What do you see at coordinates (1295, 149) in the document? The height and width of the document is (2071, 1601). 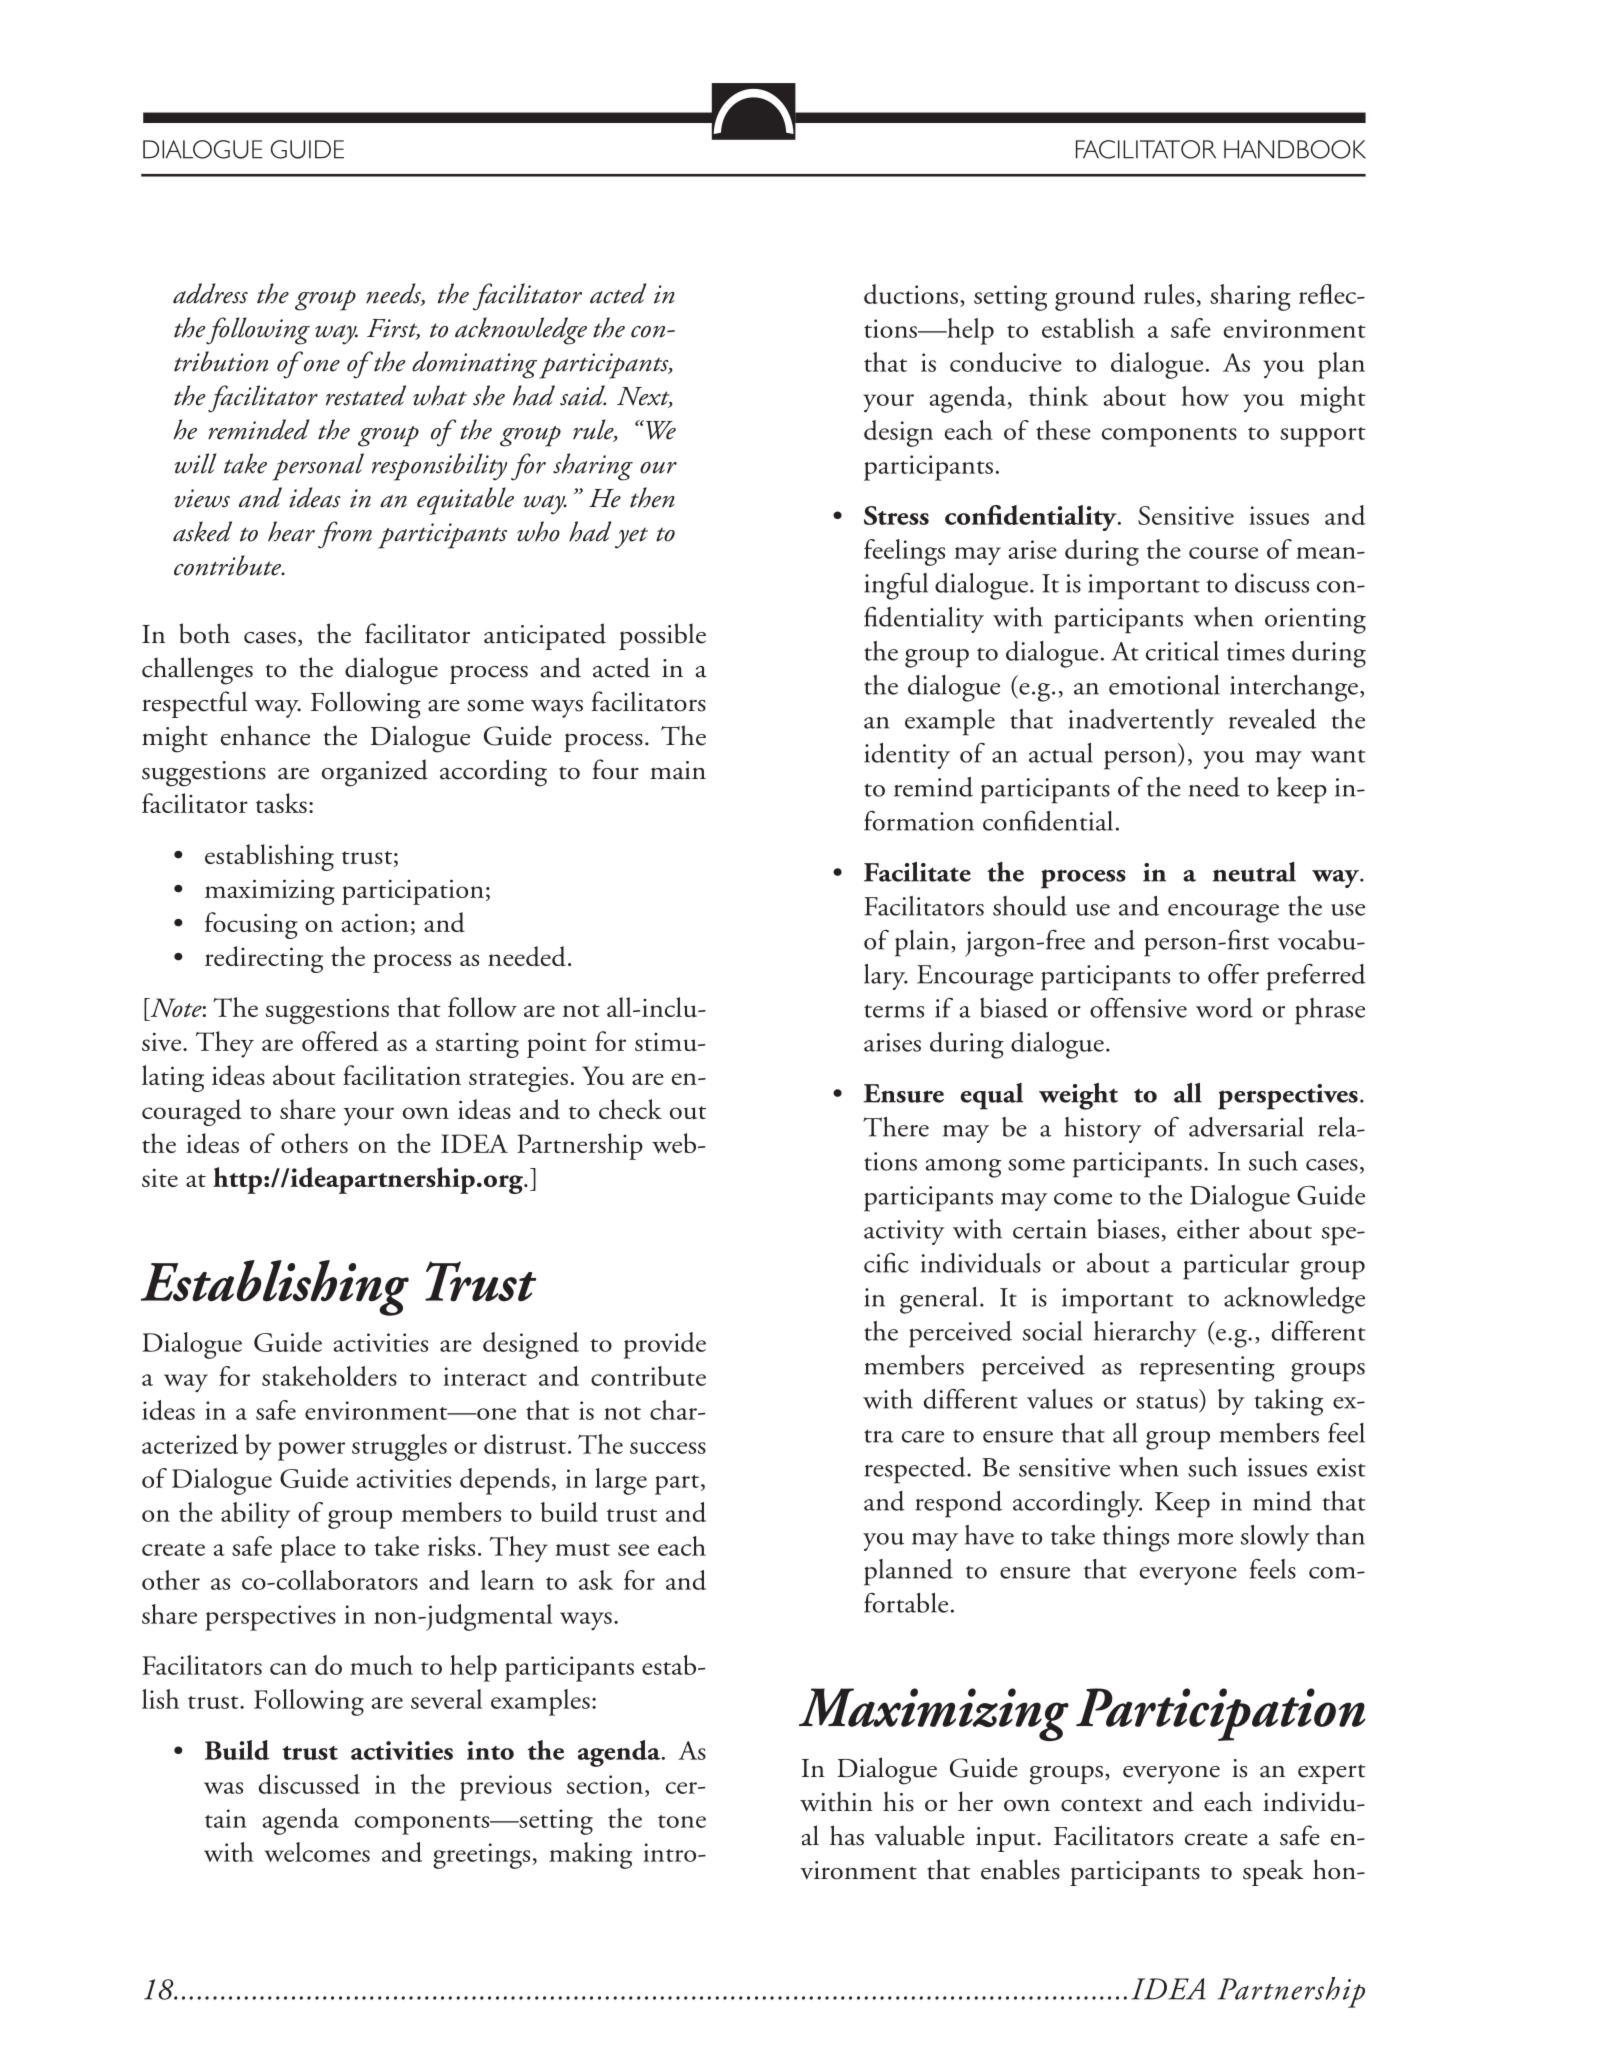 I see `HANDBOOK` at bounding box center [1295, 149].
